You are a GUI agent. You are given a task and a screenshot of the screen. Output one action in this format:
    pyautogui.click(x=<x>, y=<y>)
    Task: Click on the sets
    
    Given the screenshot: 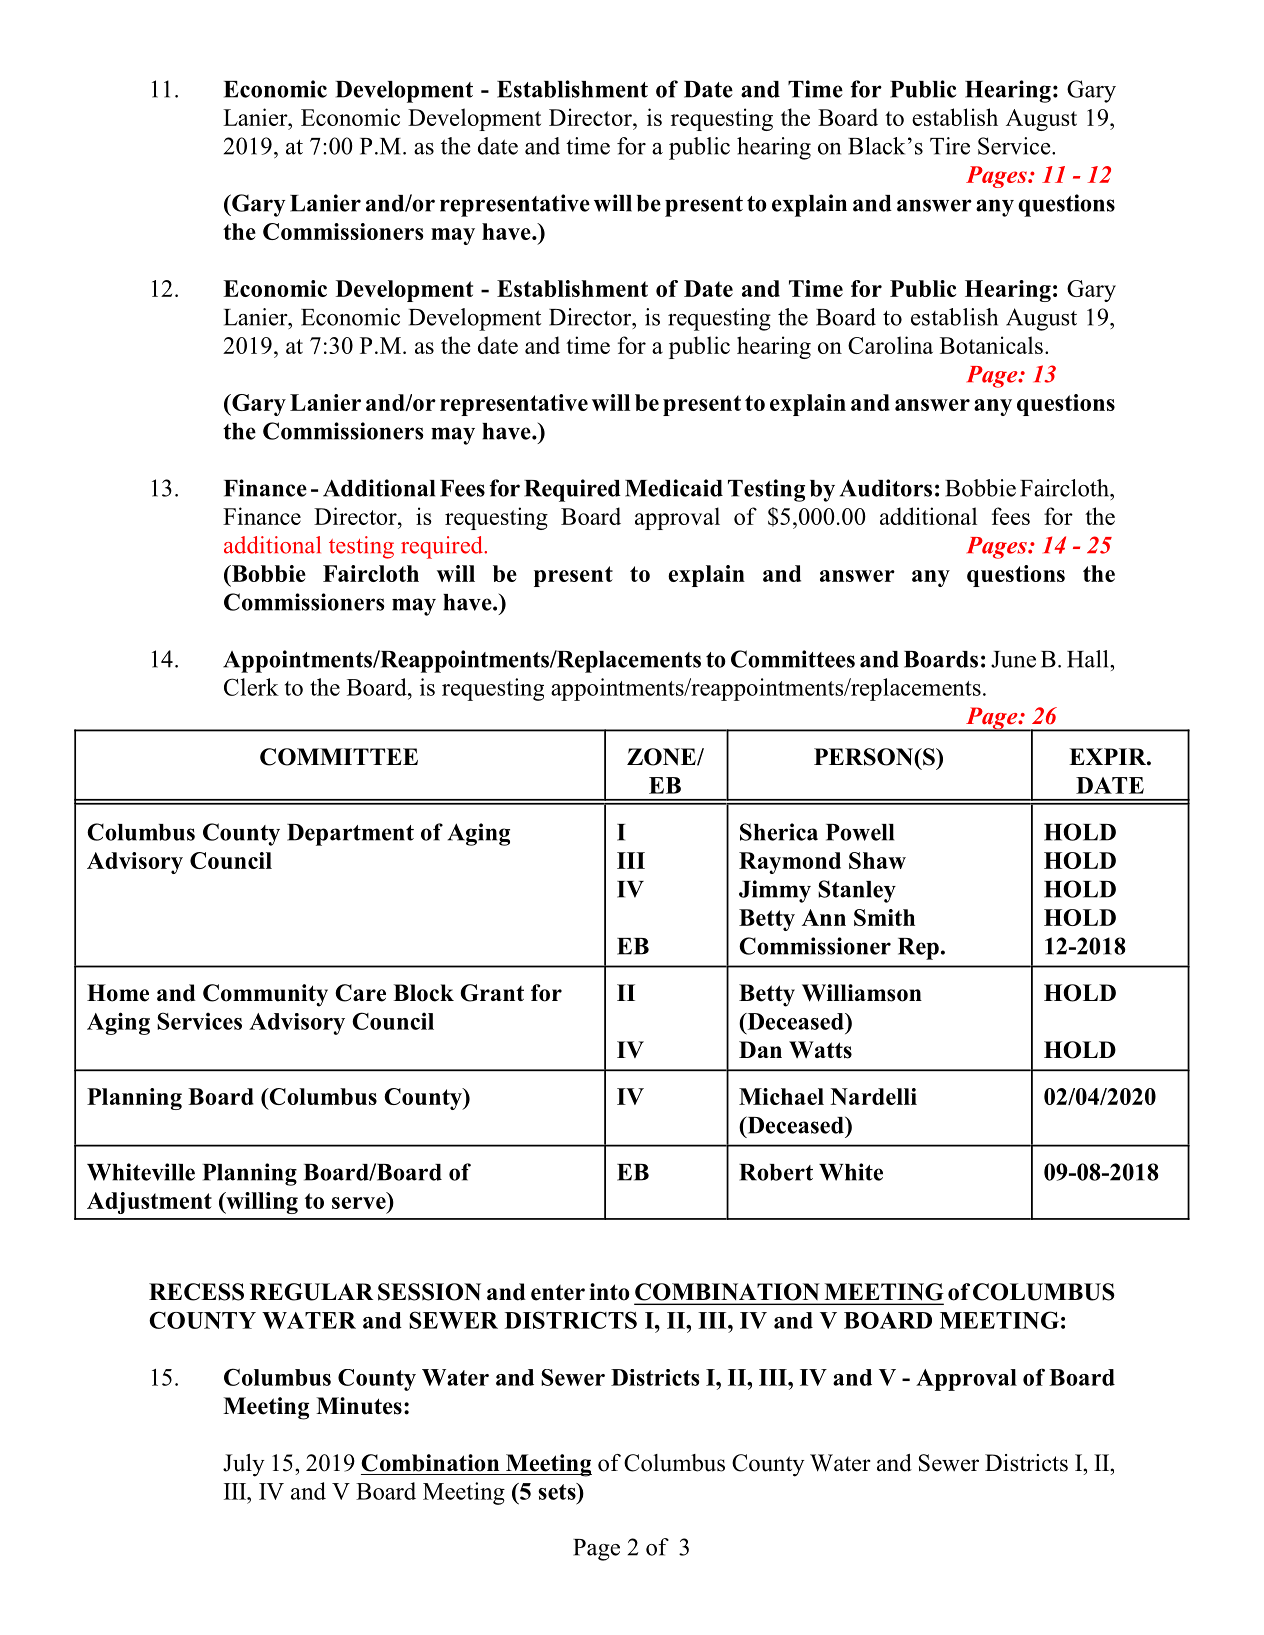 What is the action you would take?
    pyautogui.click(x=558, y=1491)
